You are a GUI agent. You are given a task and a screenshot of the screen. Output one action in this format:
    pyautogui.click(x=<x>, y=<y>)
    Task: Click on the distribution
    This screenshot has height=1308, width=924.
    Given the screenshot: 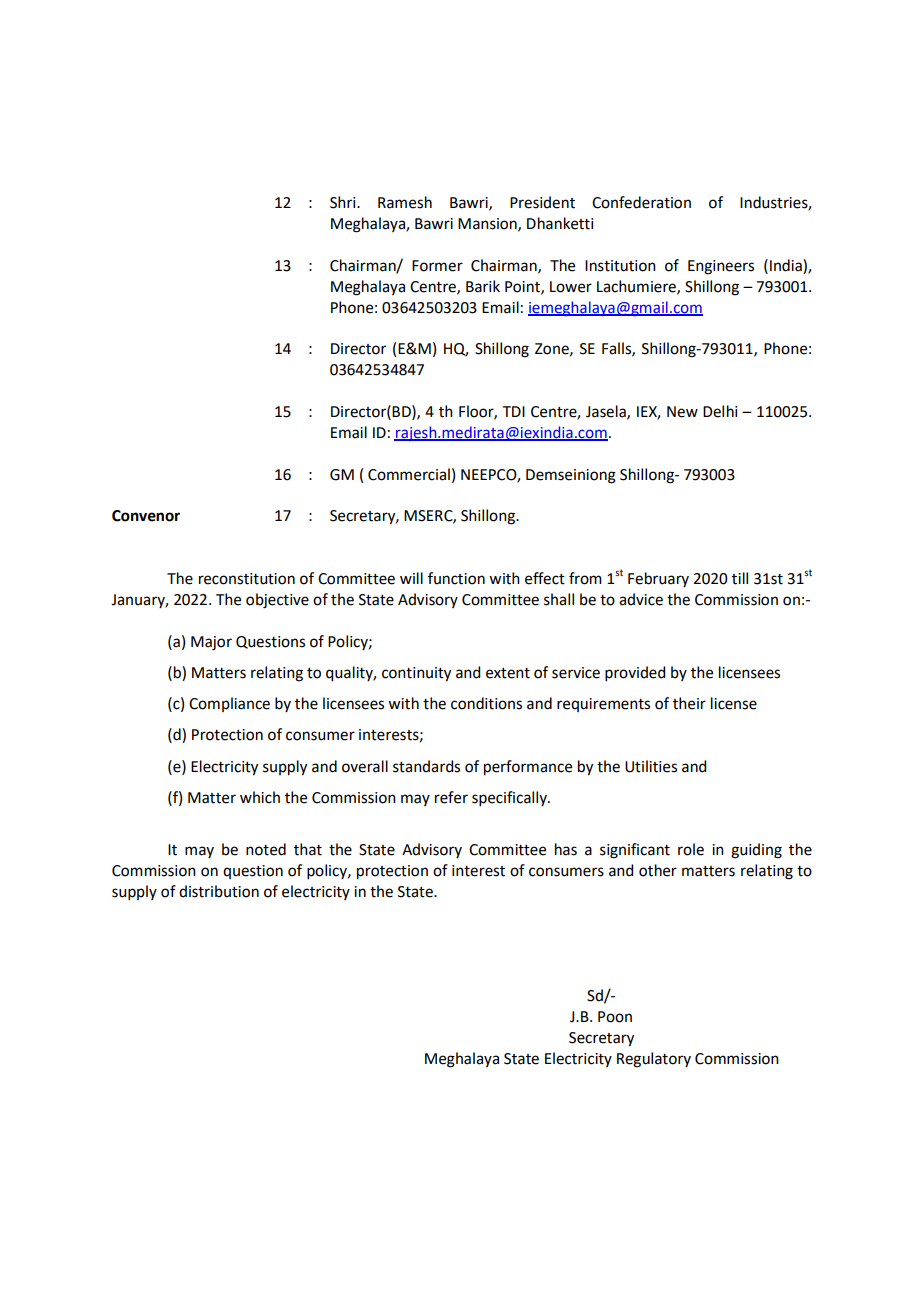 What is the action you would take?
    pyautogui.click(x=219, y=891)
